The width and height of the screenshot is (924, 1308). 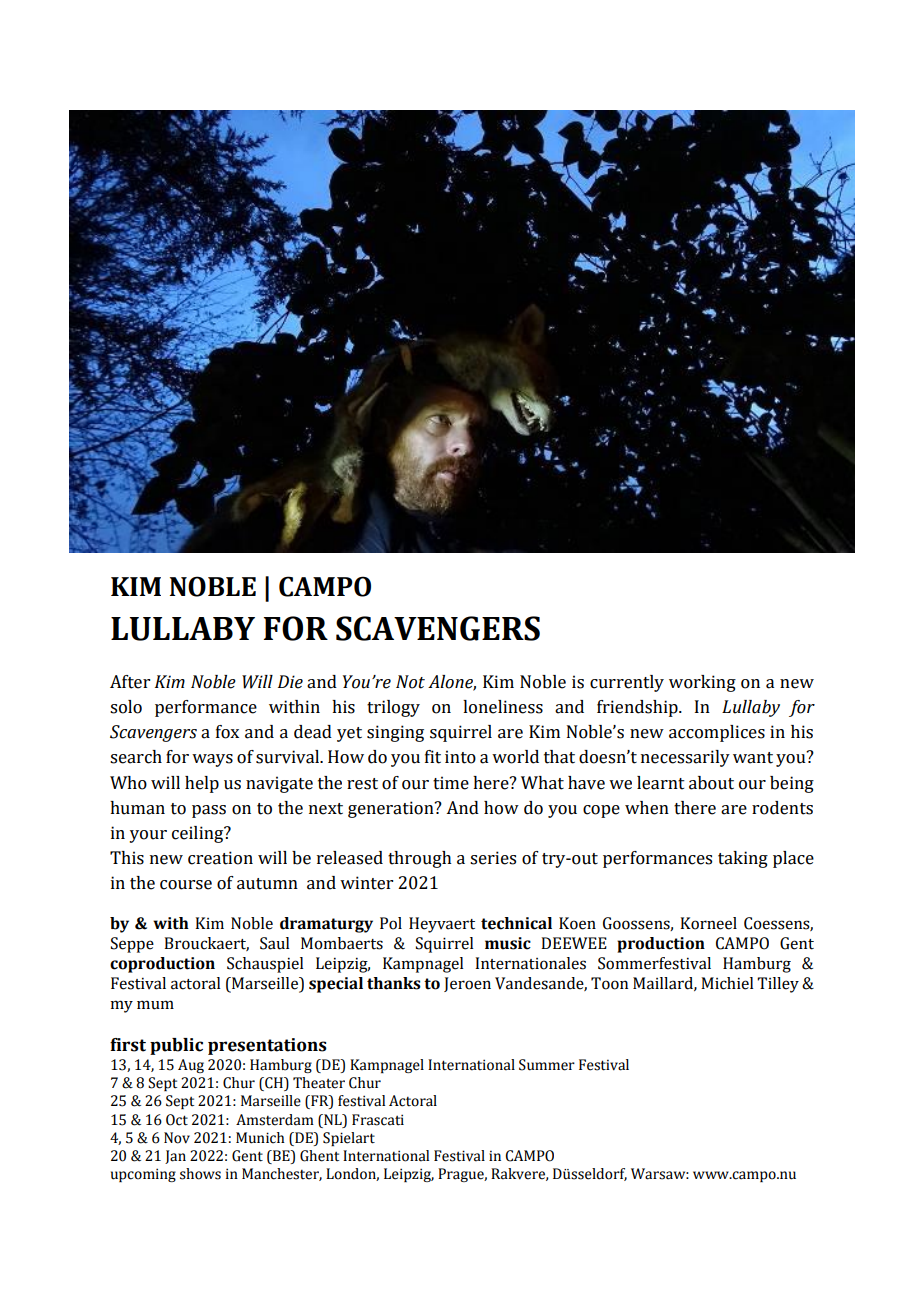 I want to click on Jan, so click(x=175, y=1157).
